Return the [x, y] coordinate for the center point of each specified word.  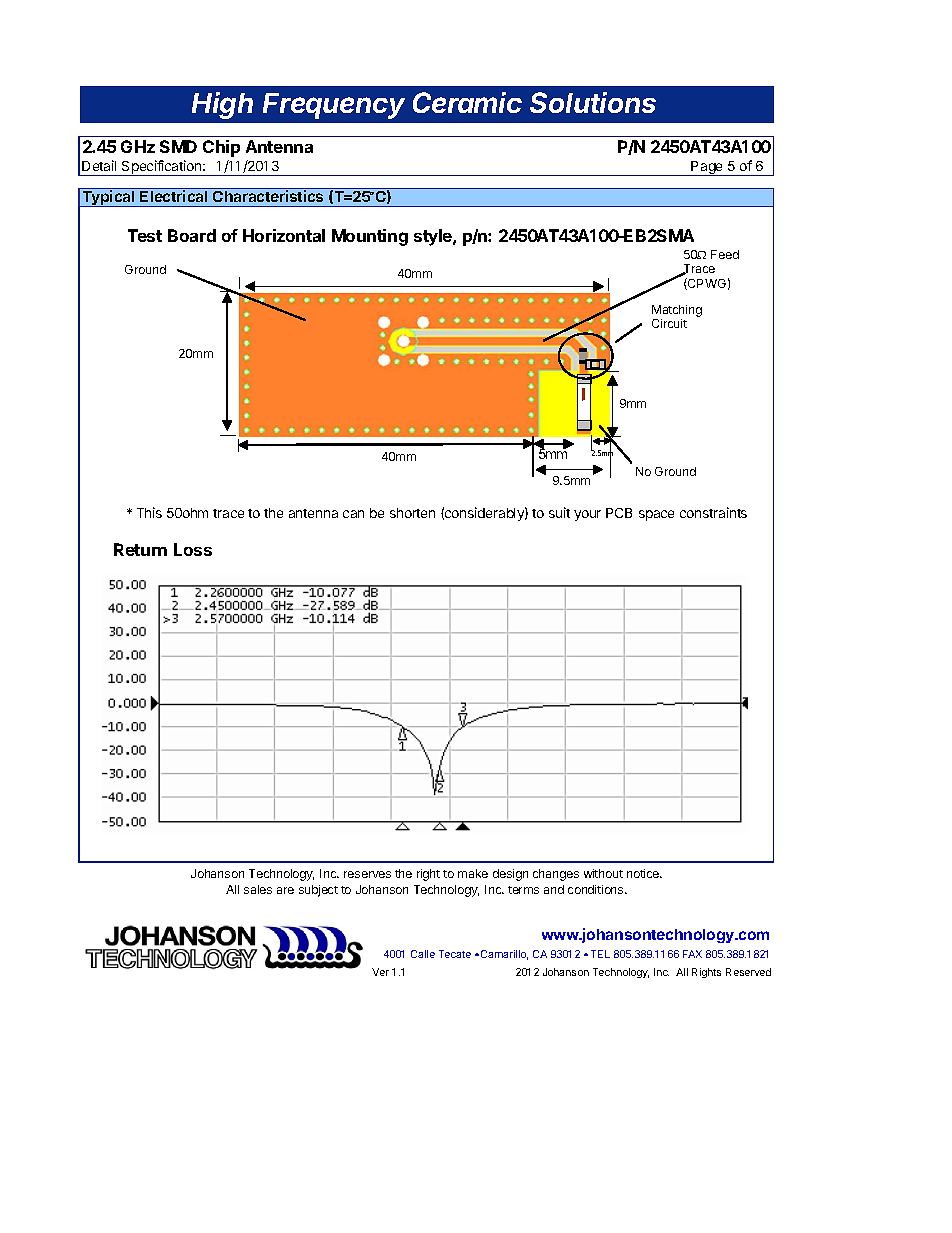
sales [258, 889]
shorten [412, 513]
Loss [193, 549]
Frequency [334, 106]
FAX [692, 954]
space [656, 515]
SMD [178, 146]
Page [708, 168]
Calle [423, 954]
